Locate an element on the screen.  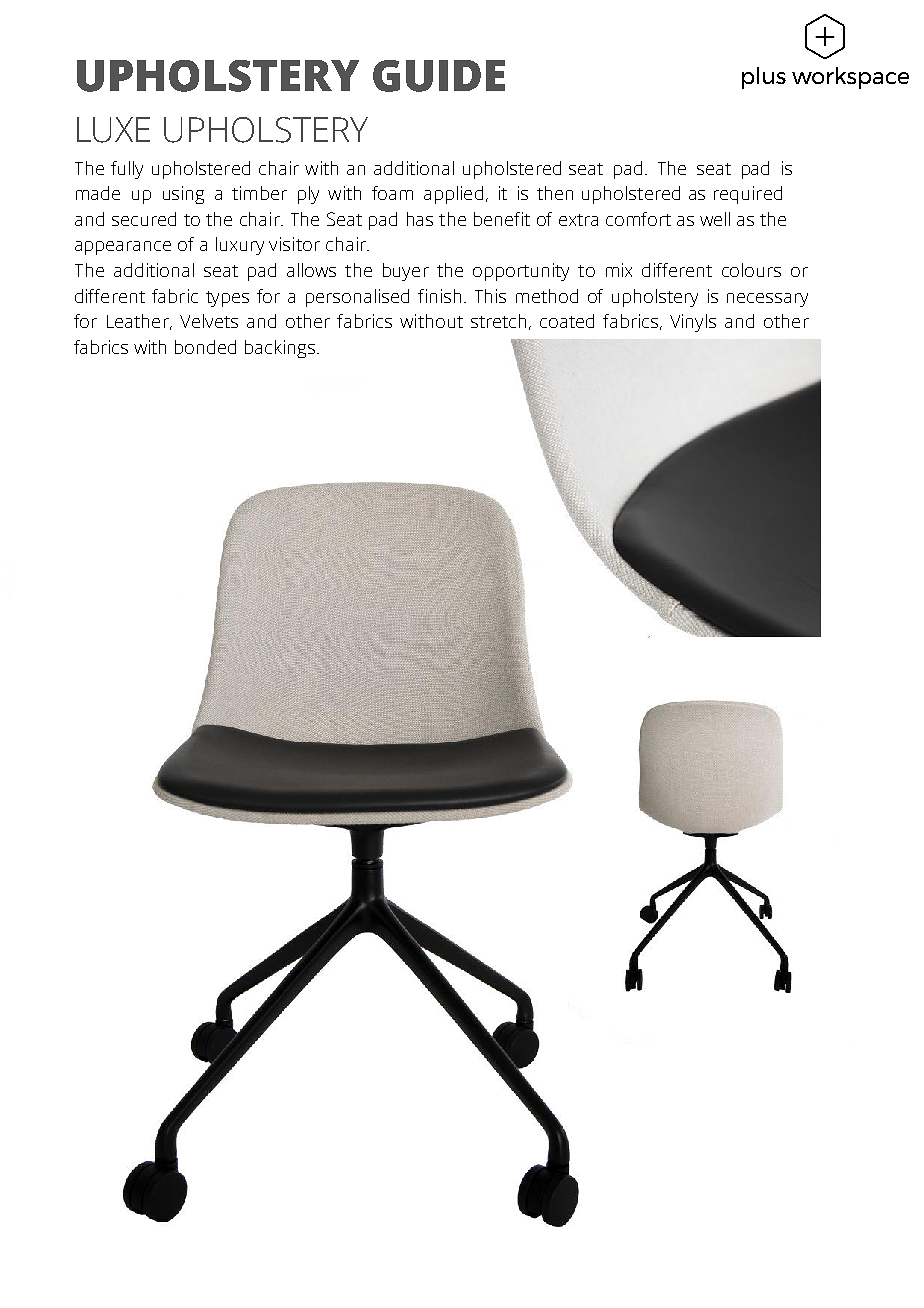
foam is located at coordinates (392, 193).
